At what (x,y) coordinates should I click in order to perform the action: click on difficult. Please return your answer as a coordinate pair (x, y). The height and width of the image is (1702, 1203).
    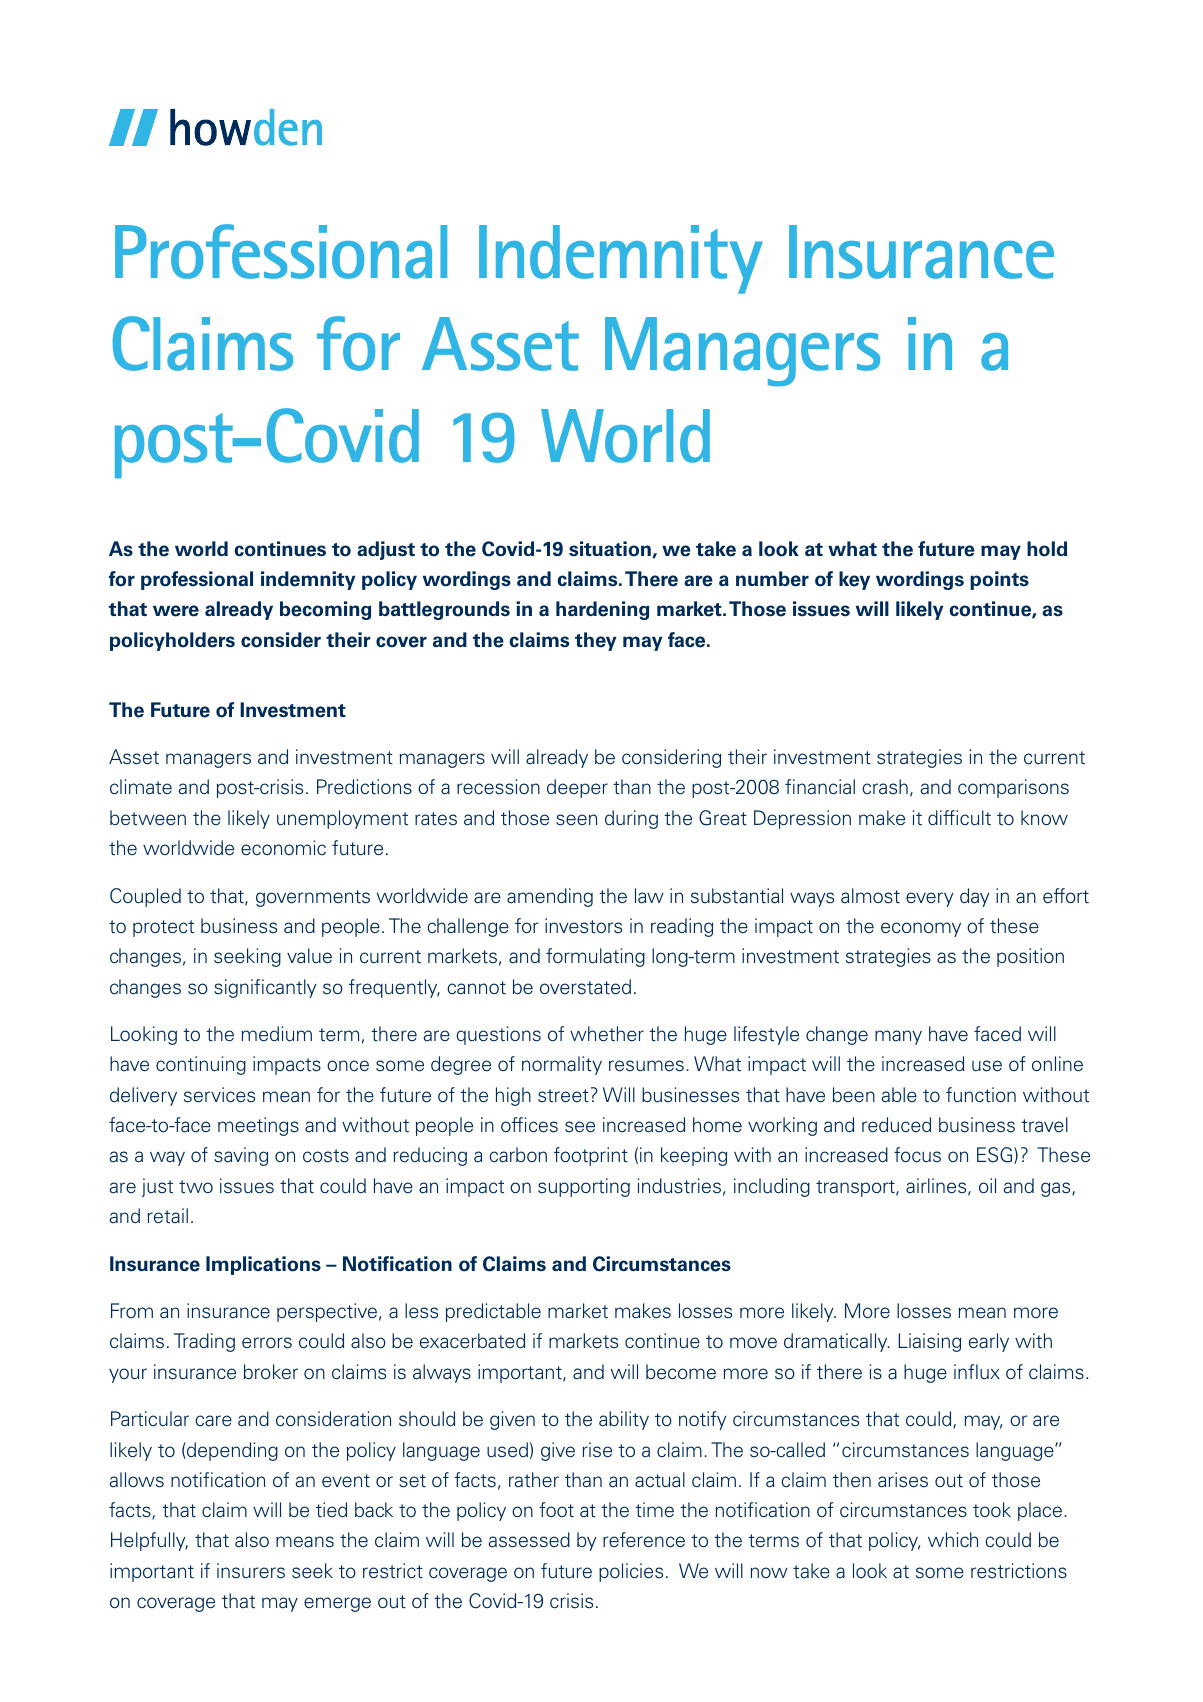
    Looking at the image, I should click on (959, 818).
